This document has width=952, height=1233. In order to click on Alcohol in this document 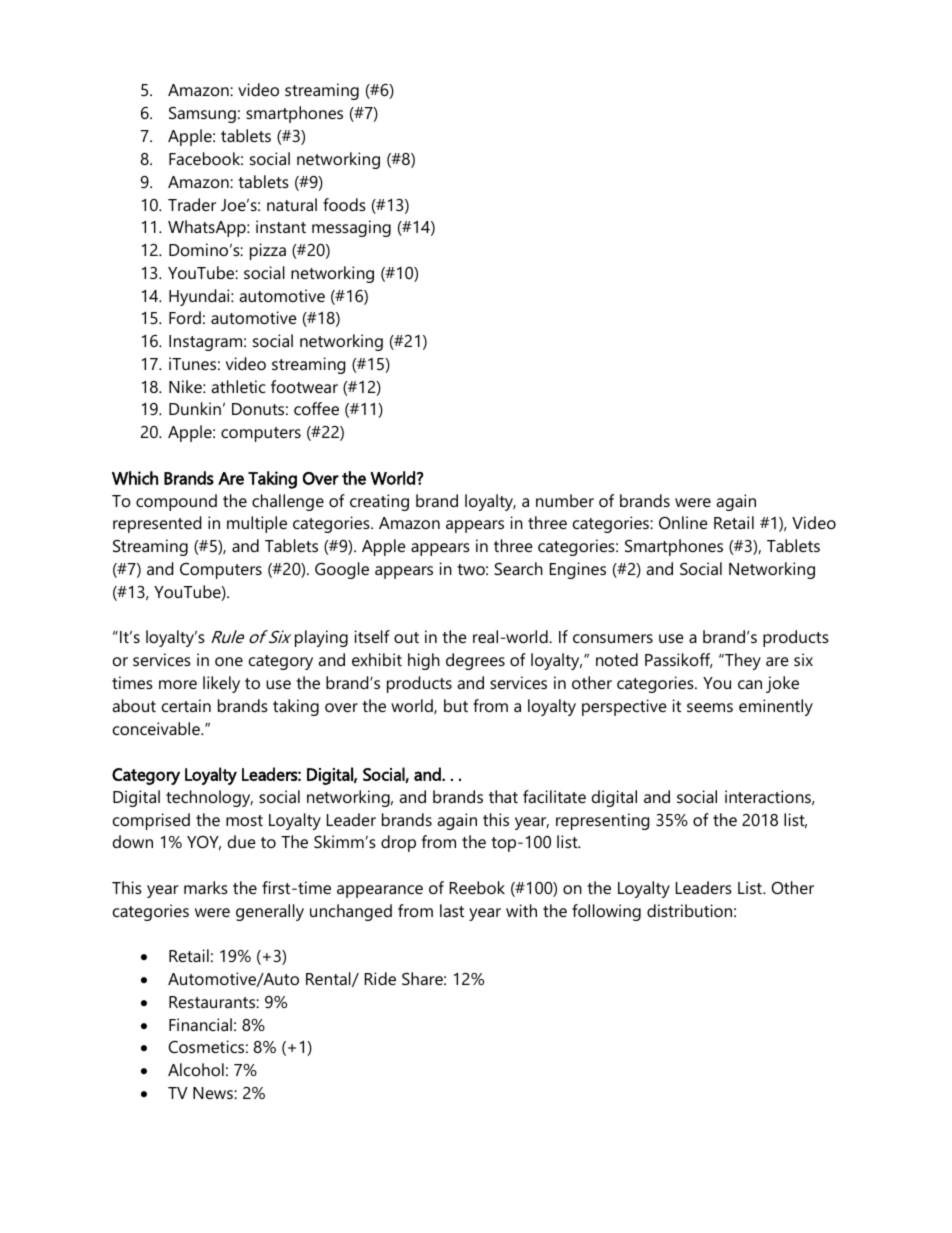, I will do `click(196, 1069)`.
